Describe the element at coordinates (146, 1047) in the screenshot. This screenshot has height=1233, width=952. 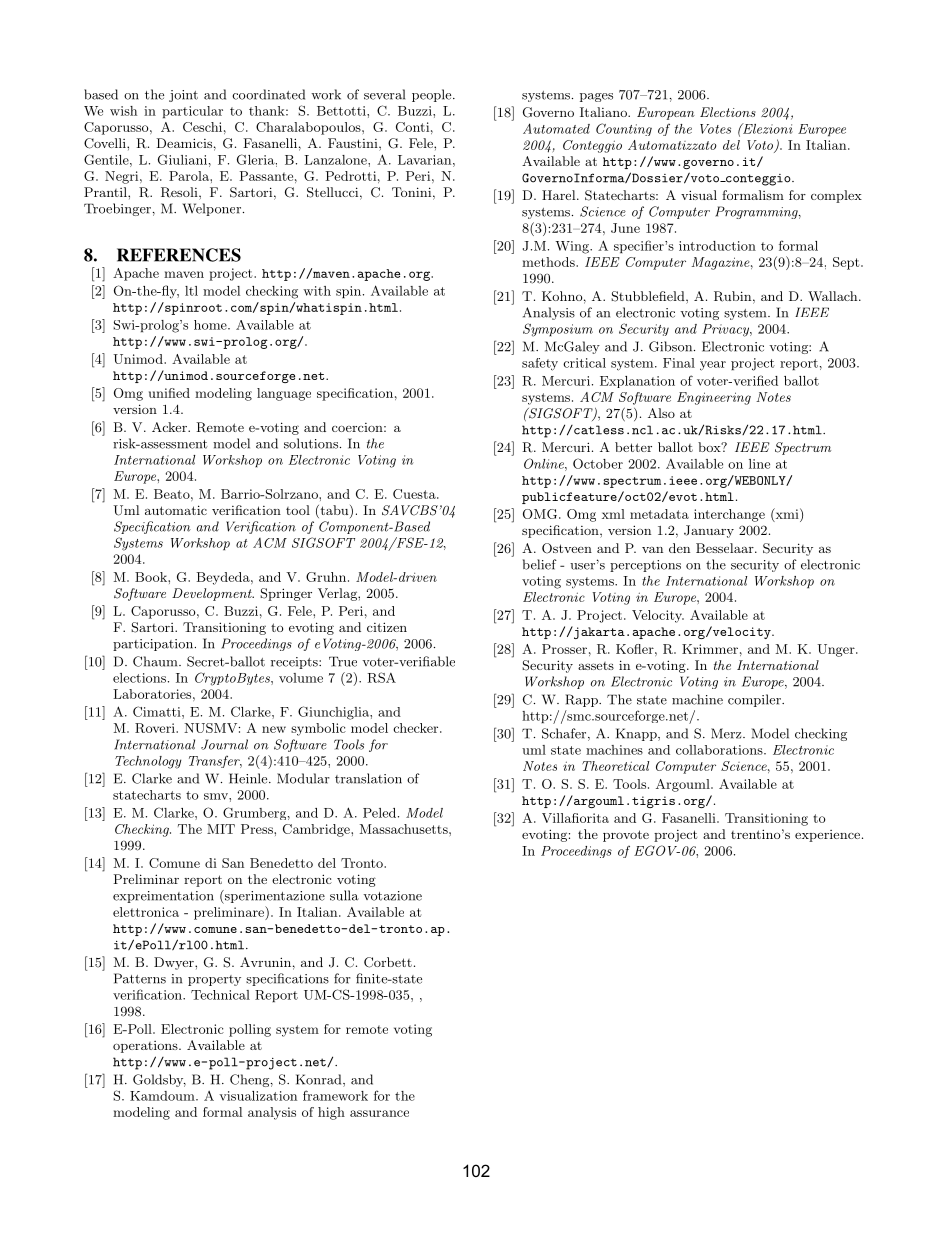
I see `operations` at that location.
